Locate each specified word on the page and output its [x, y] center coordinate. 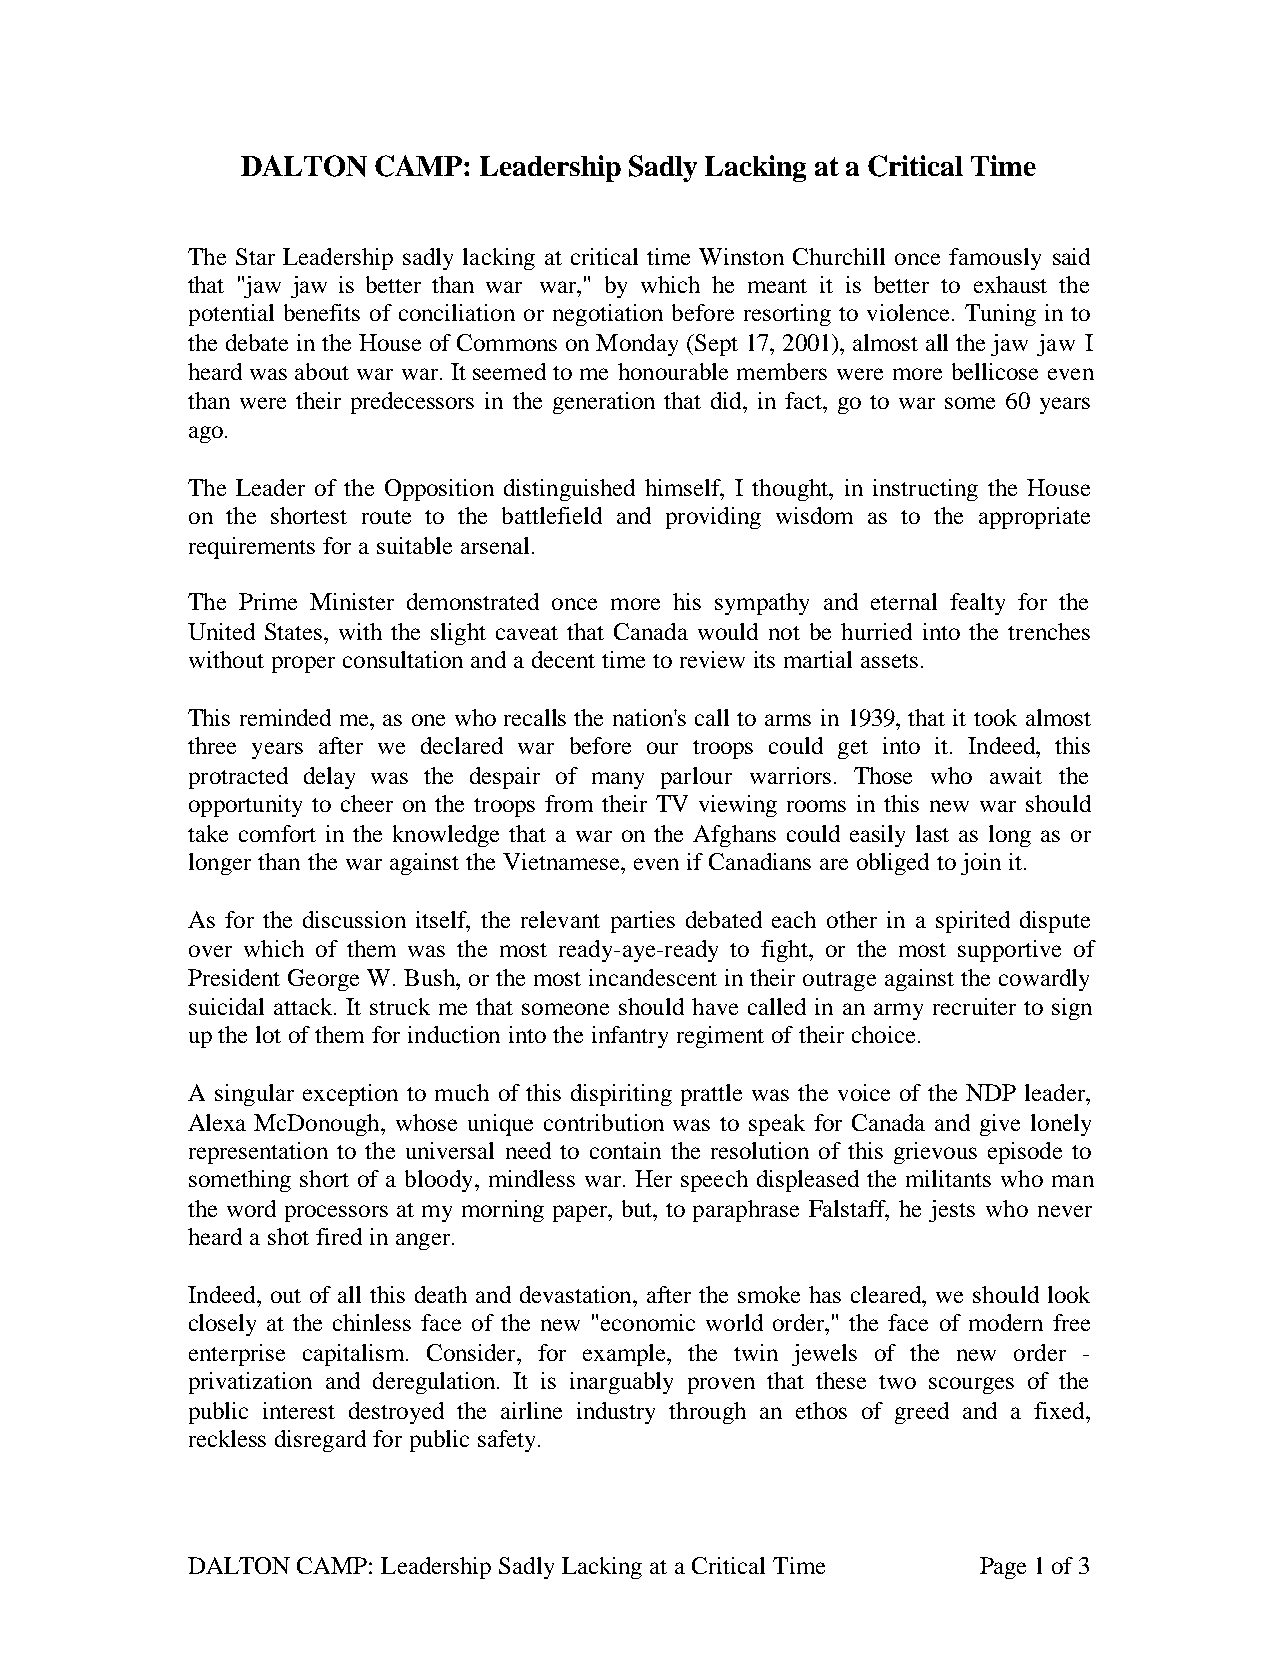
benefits [322, 312]
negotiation [608, 315]
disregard [320, 1441]
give [1000, 1125]
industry [616, 1413]
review [712, 659]
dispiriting [621, 1095]
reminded [285, 717]
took [995, 717]
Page [1003, 1568]
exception [350, 1095]
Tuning [1000, 315]
